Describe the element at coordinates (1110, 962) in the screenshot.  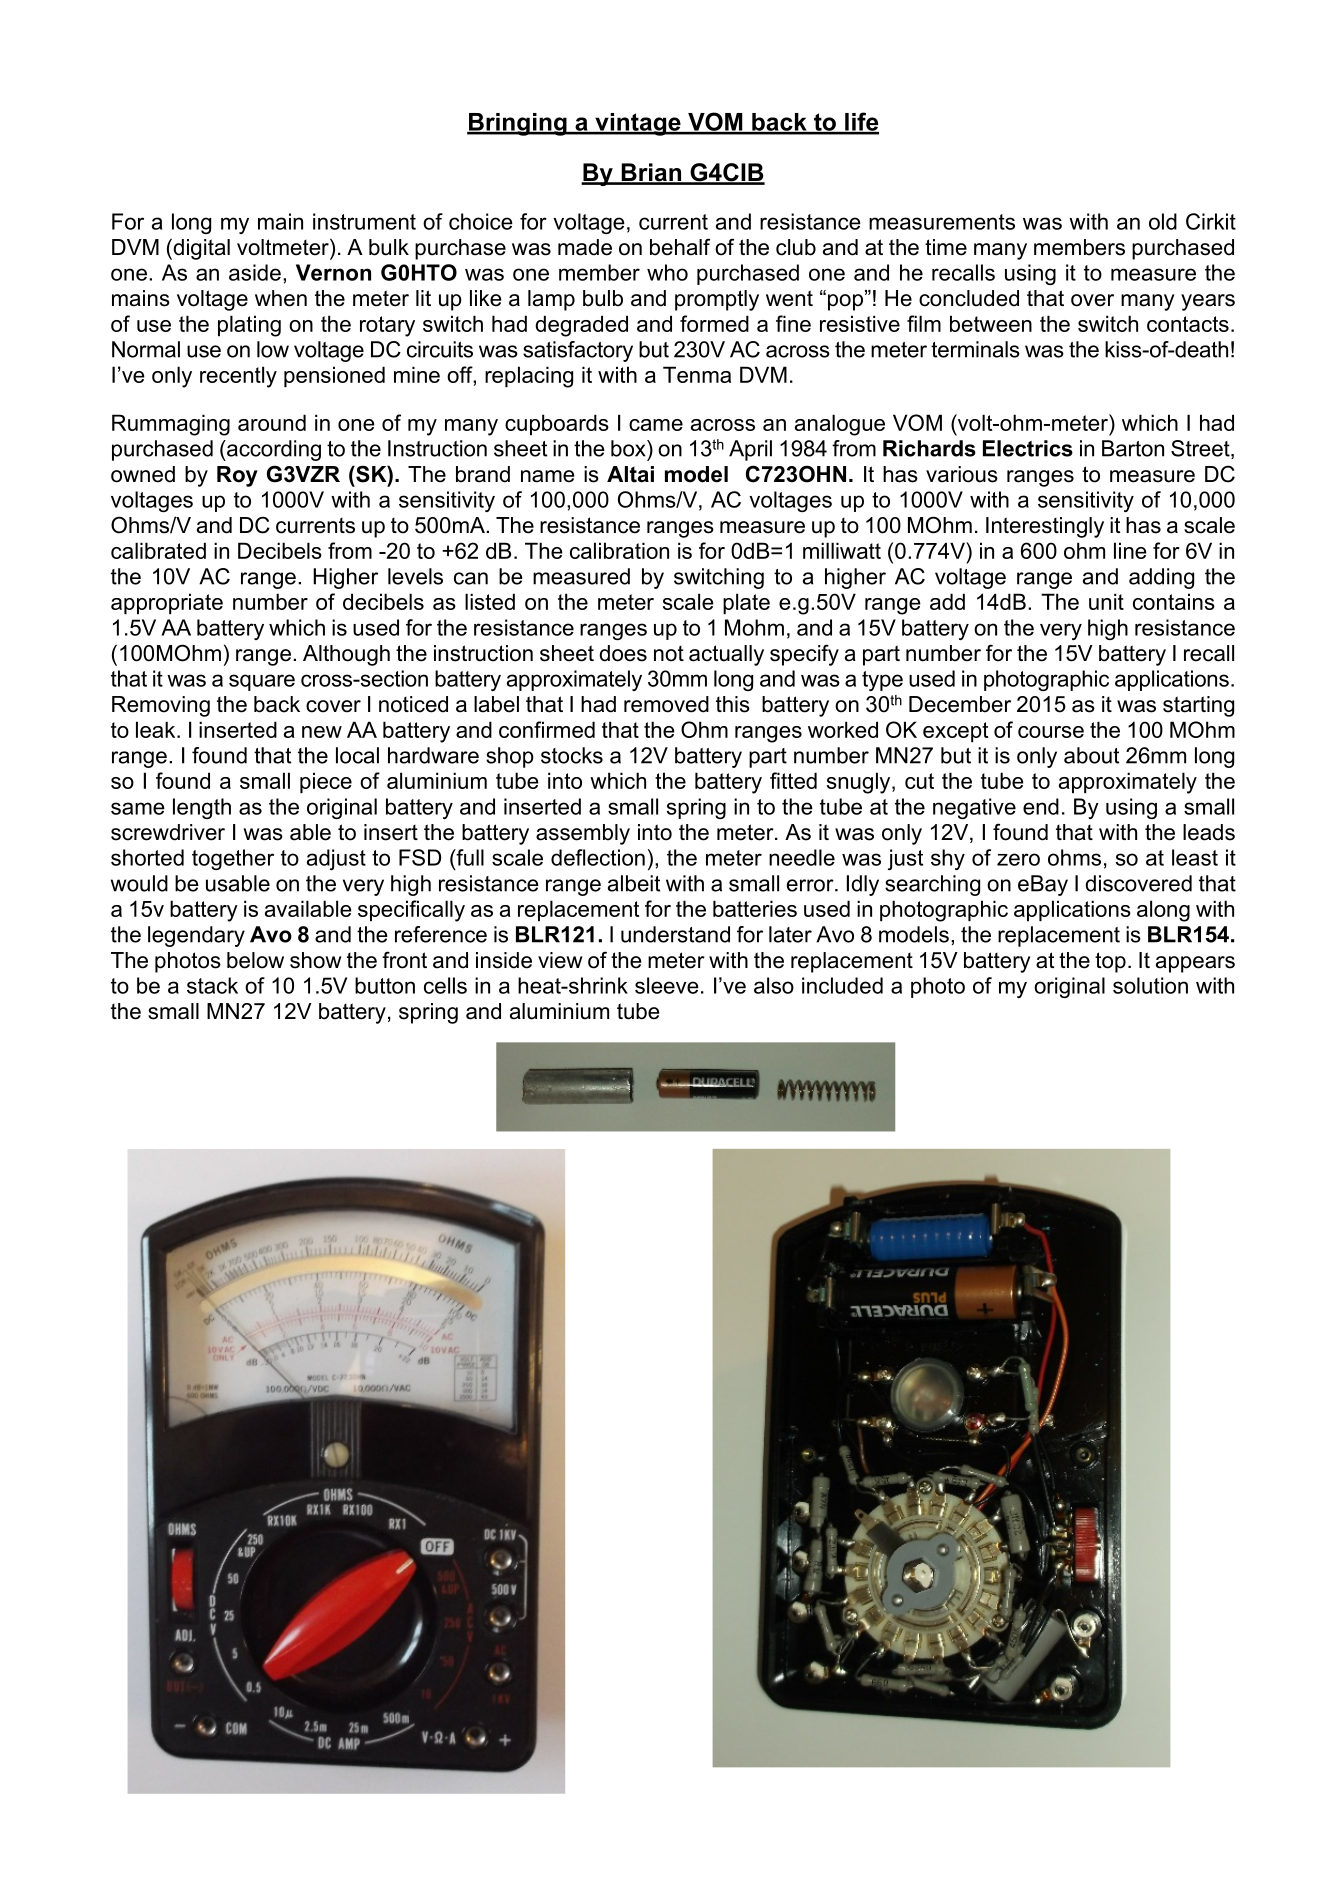
I see `top` at that location.
